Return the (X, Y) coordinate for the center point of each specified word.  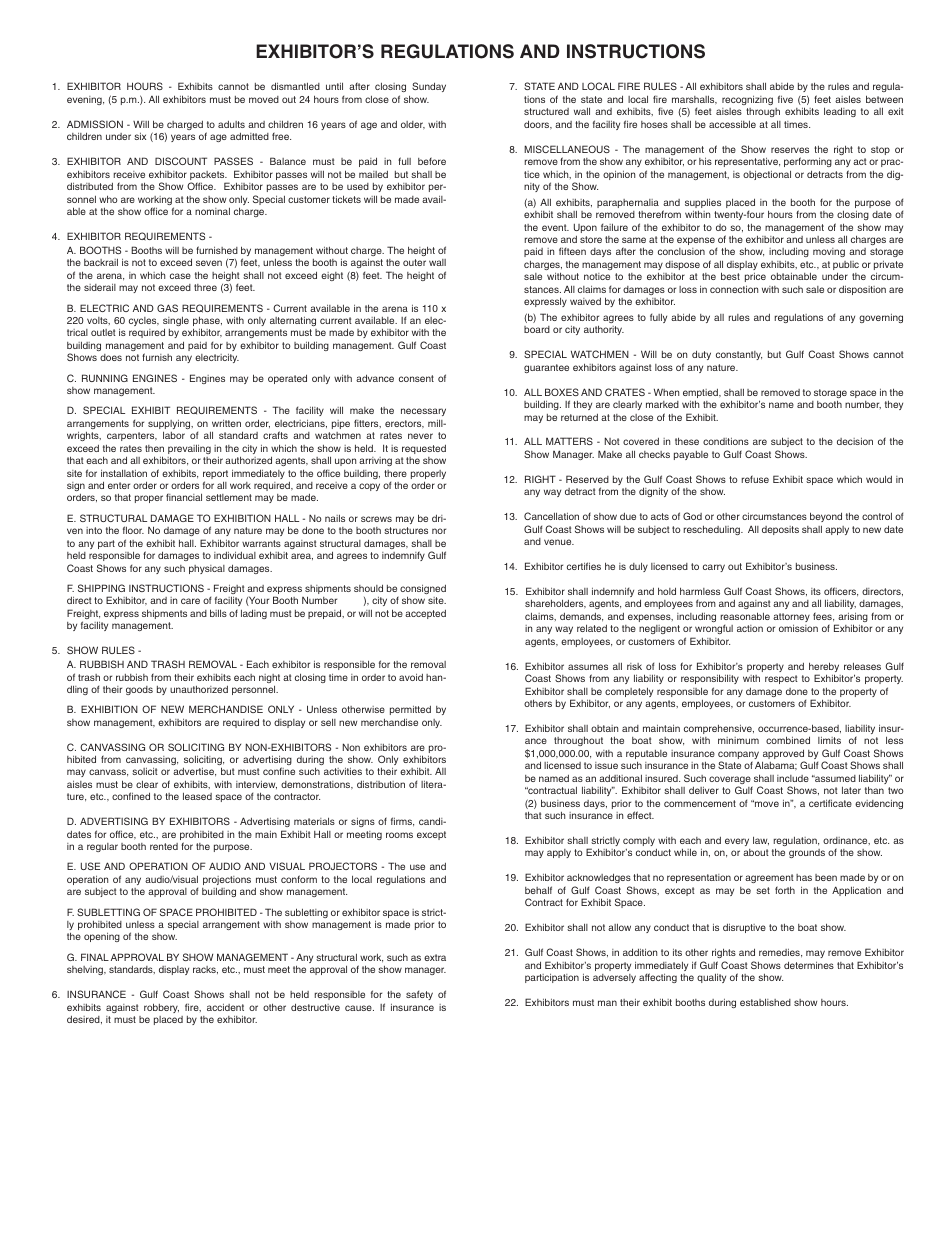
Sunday (429, 87)
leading (840, 112)
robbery (161, 1008)
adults (231, 124)
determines (809, 965)
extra (435, 957)
